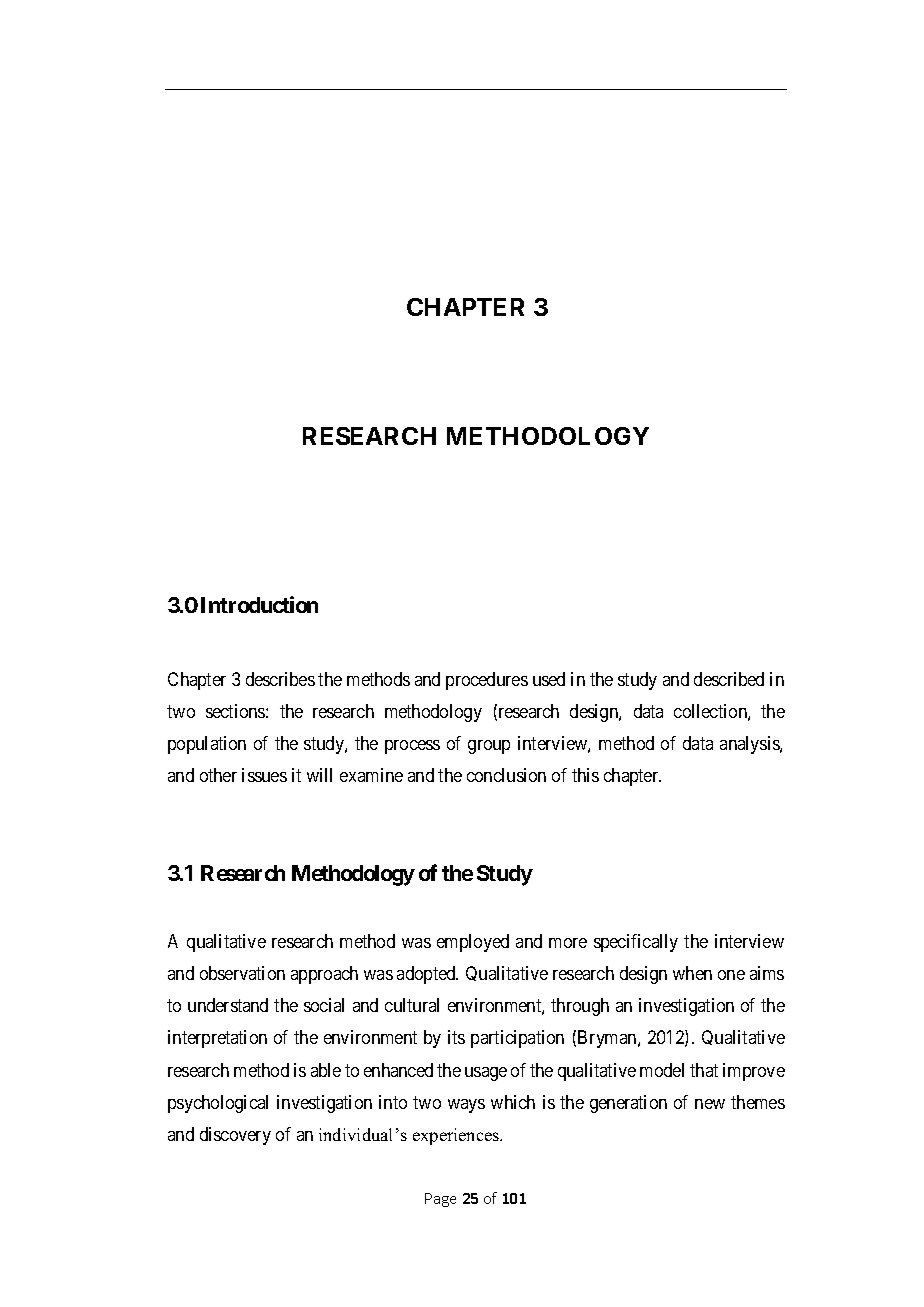 The height and width of the document is (1307, 924). Describe the element at coordinates (487, 681) in the document. I see `procedures` at that location.
